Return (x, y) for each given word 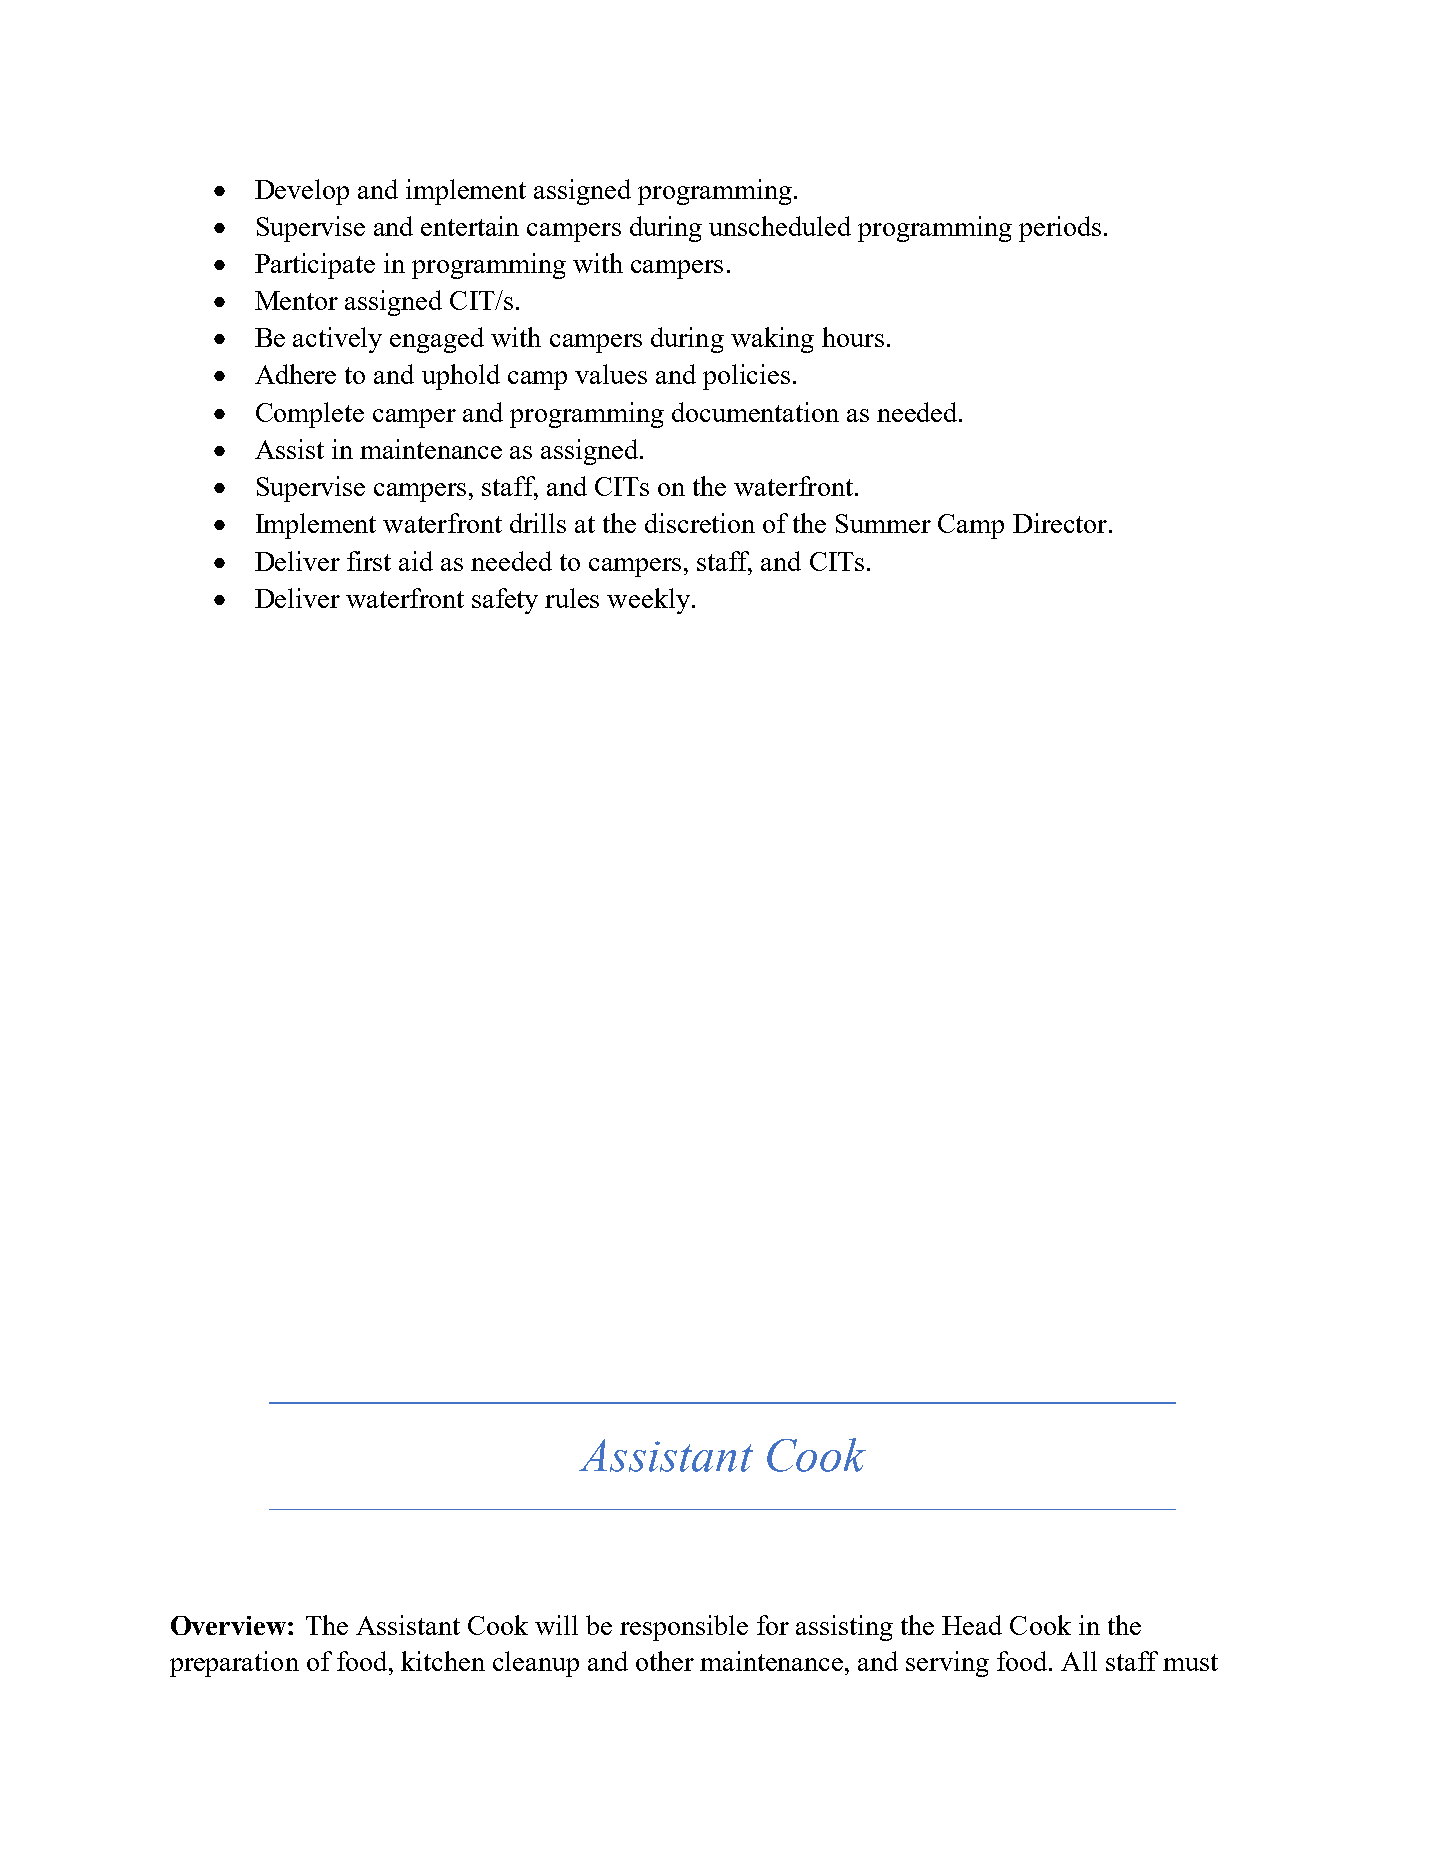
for (773, 1625)
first (369, 561)
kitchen (443, 1661)
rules (572, 598)
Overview (228, 1625)
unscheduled (780, 226)
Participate (315, 266)
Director (1060, 523)
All (1079, 1661)
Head (972, 1625)
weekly (648, 601)
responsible (684, 1628)
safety (505, 601)
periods (1060, 229)
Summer (883, 523)
